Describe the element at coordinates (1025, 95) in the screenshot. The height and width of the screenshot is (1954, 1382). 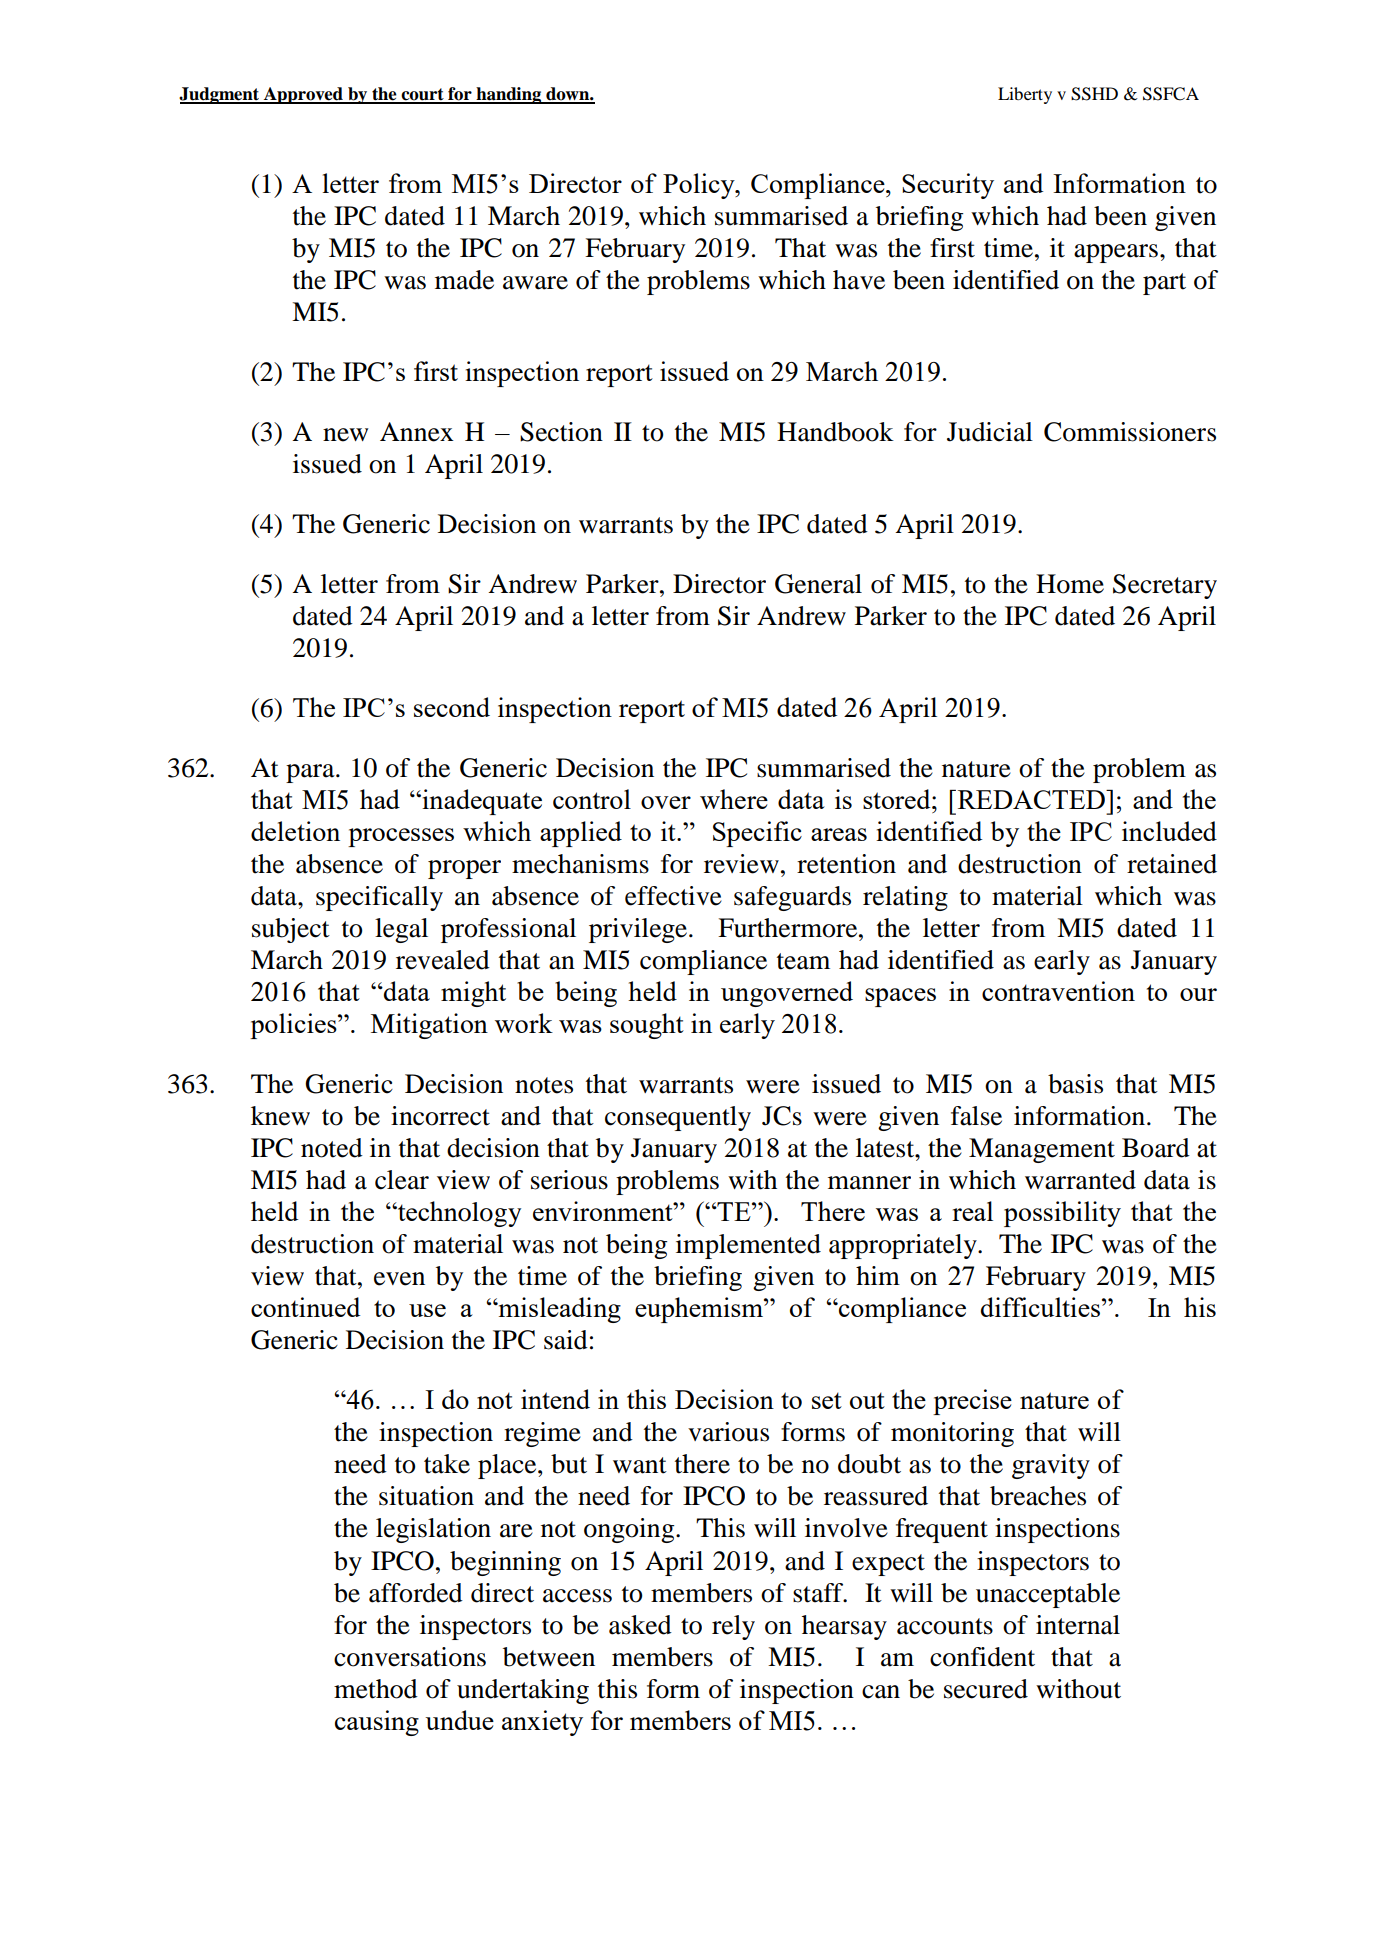
I see `Liberty` at that location.
